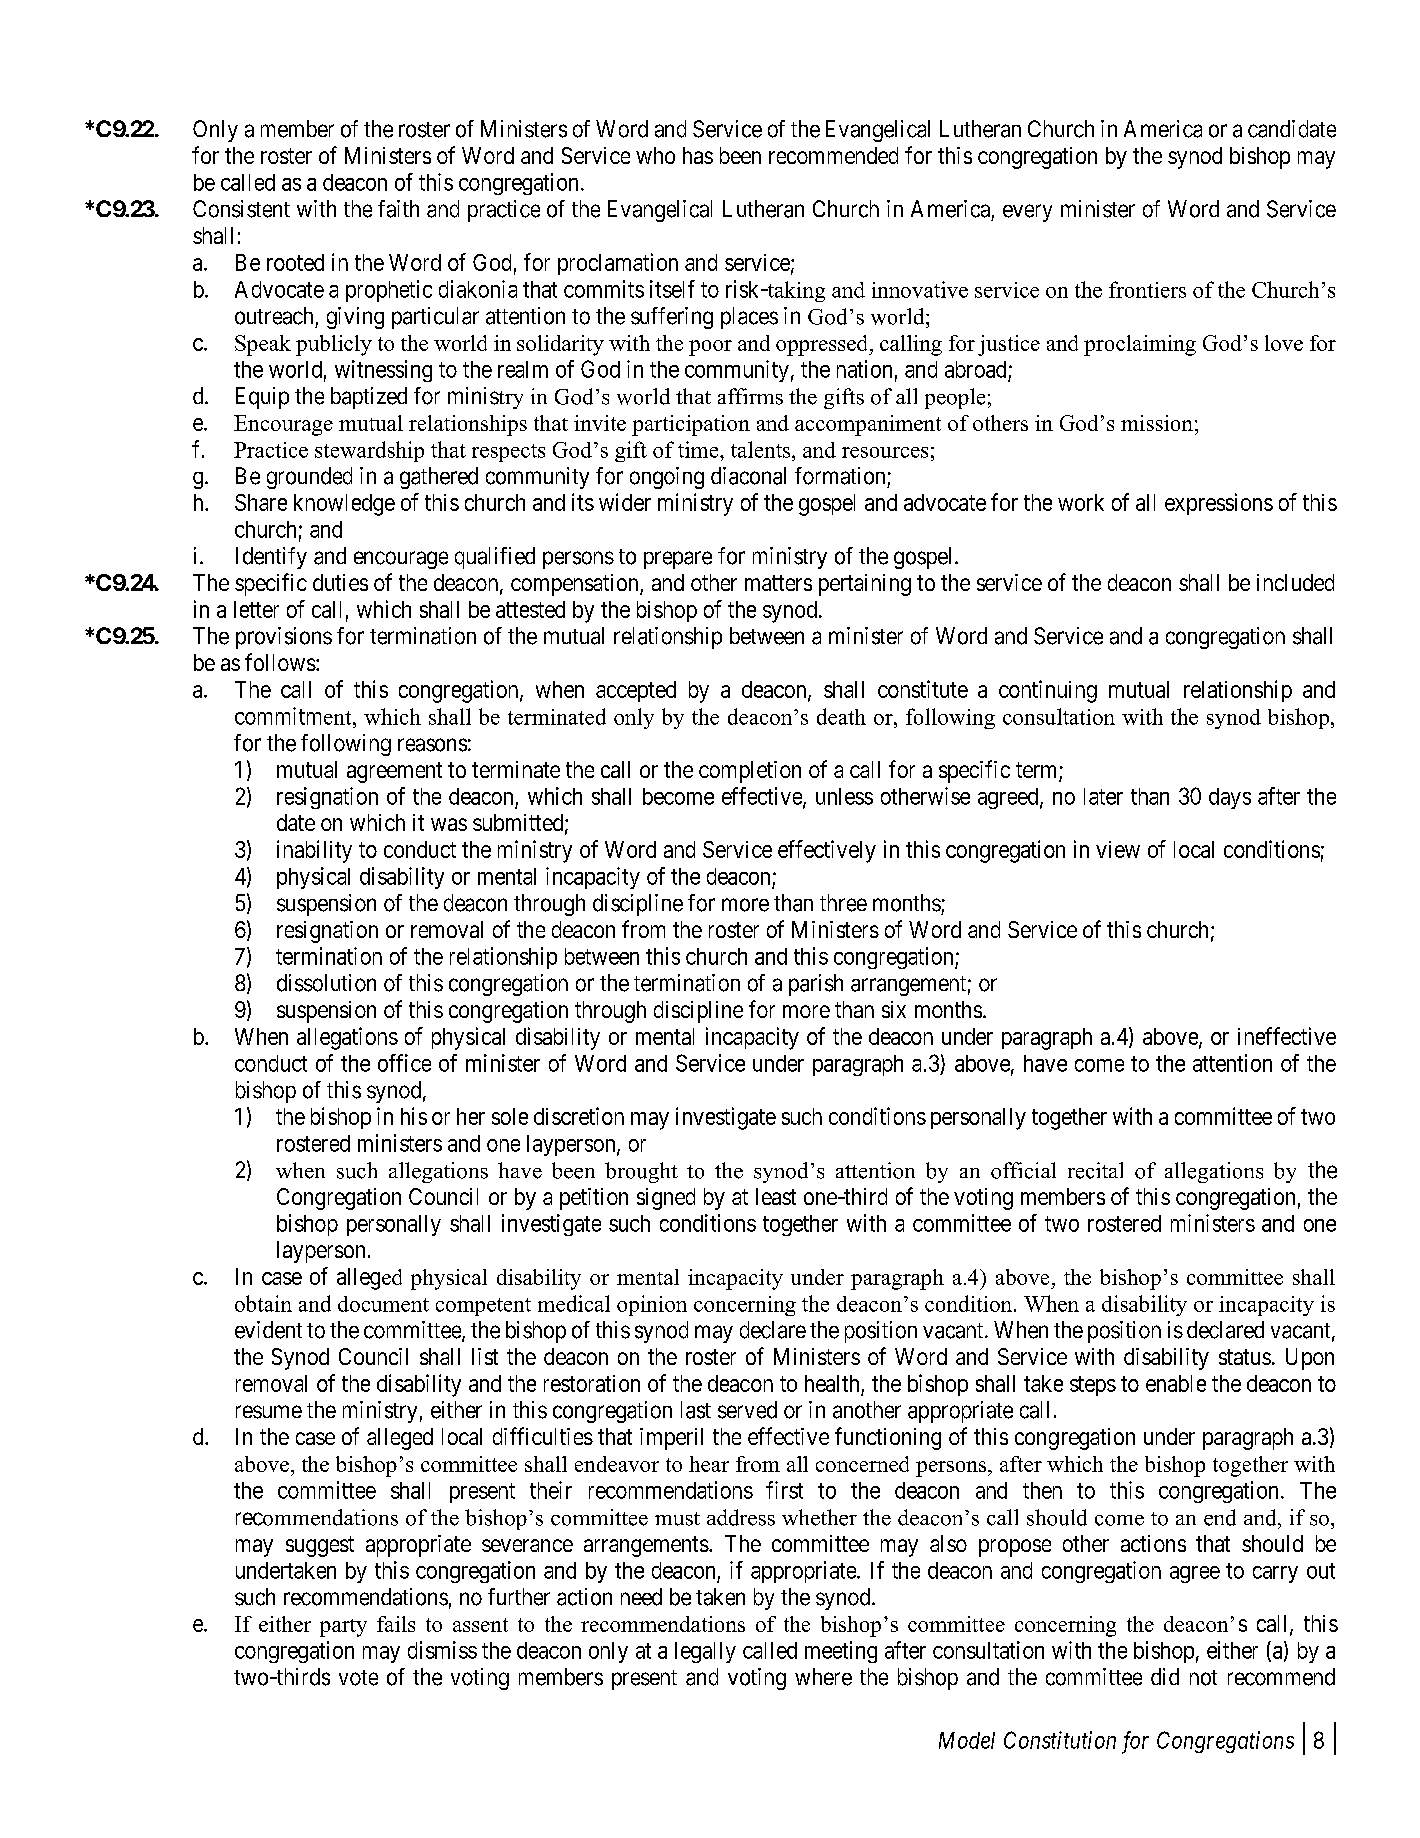 The height and width of the document is (1838, 1420). Describe the element at coordinates (358, 1678) in the document. I see `vote` at that location.
